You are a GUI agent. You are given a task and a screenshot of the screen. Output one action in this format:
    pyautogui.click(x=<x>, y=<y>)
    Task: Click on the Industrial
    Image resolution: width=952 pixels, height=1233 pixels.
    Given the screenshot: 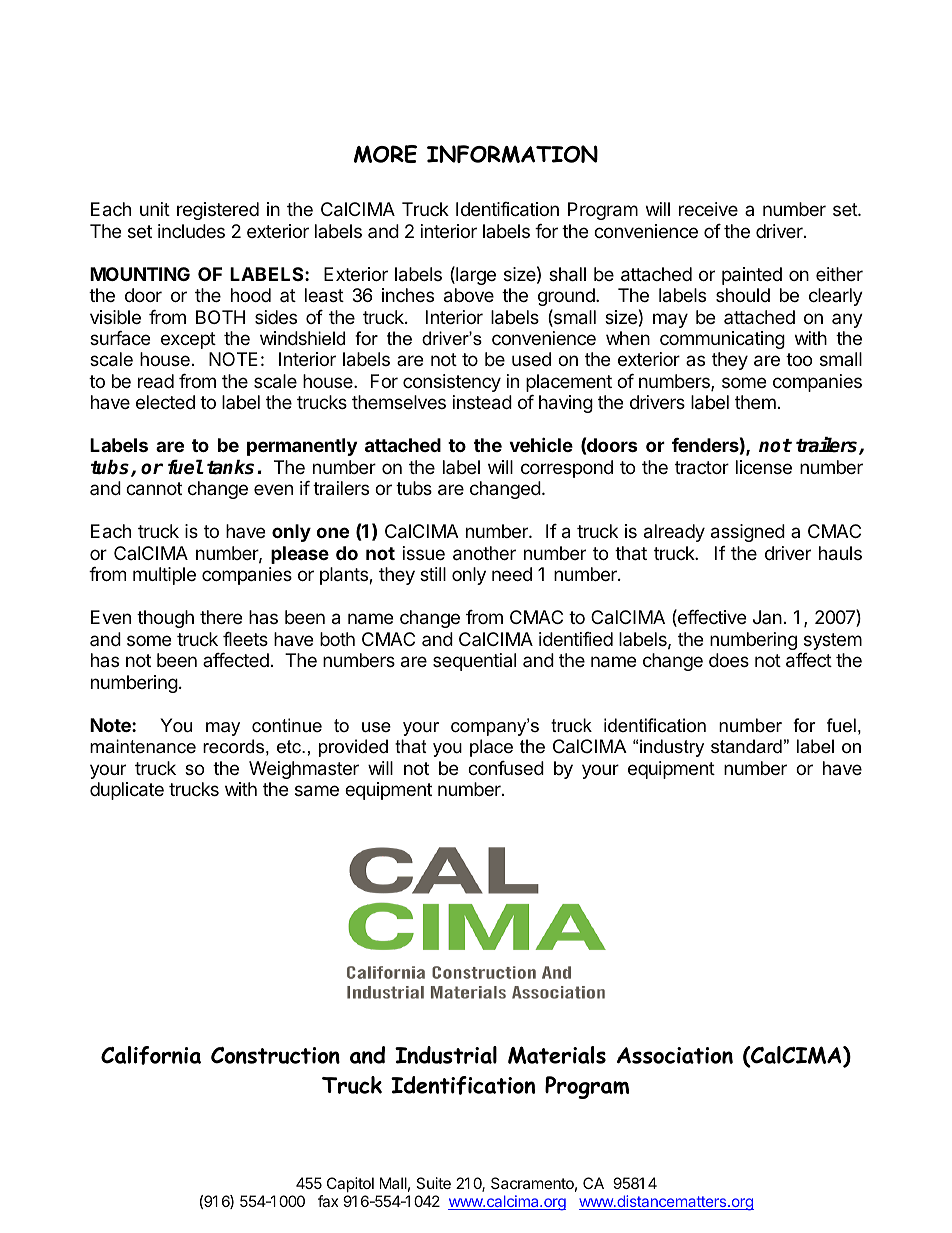 What is the action you would take?
    pyautogui.click(x=446, y=1055)
